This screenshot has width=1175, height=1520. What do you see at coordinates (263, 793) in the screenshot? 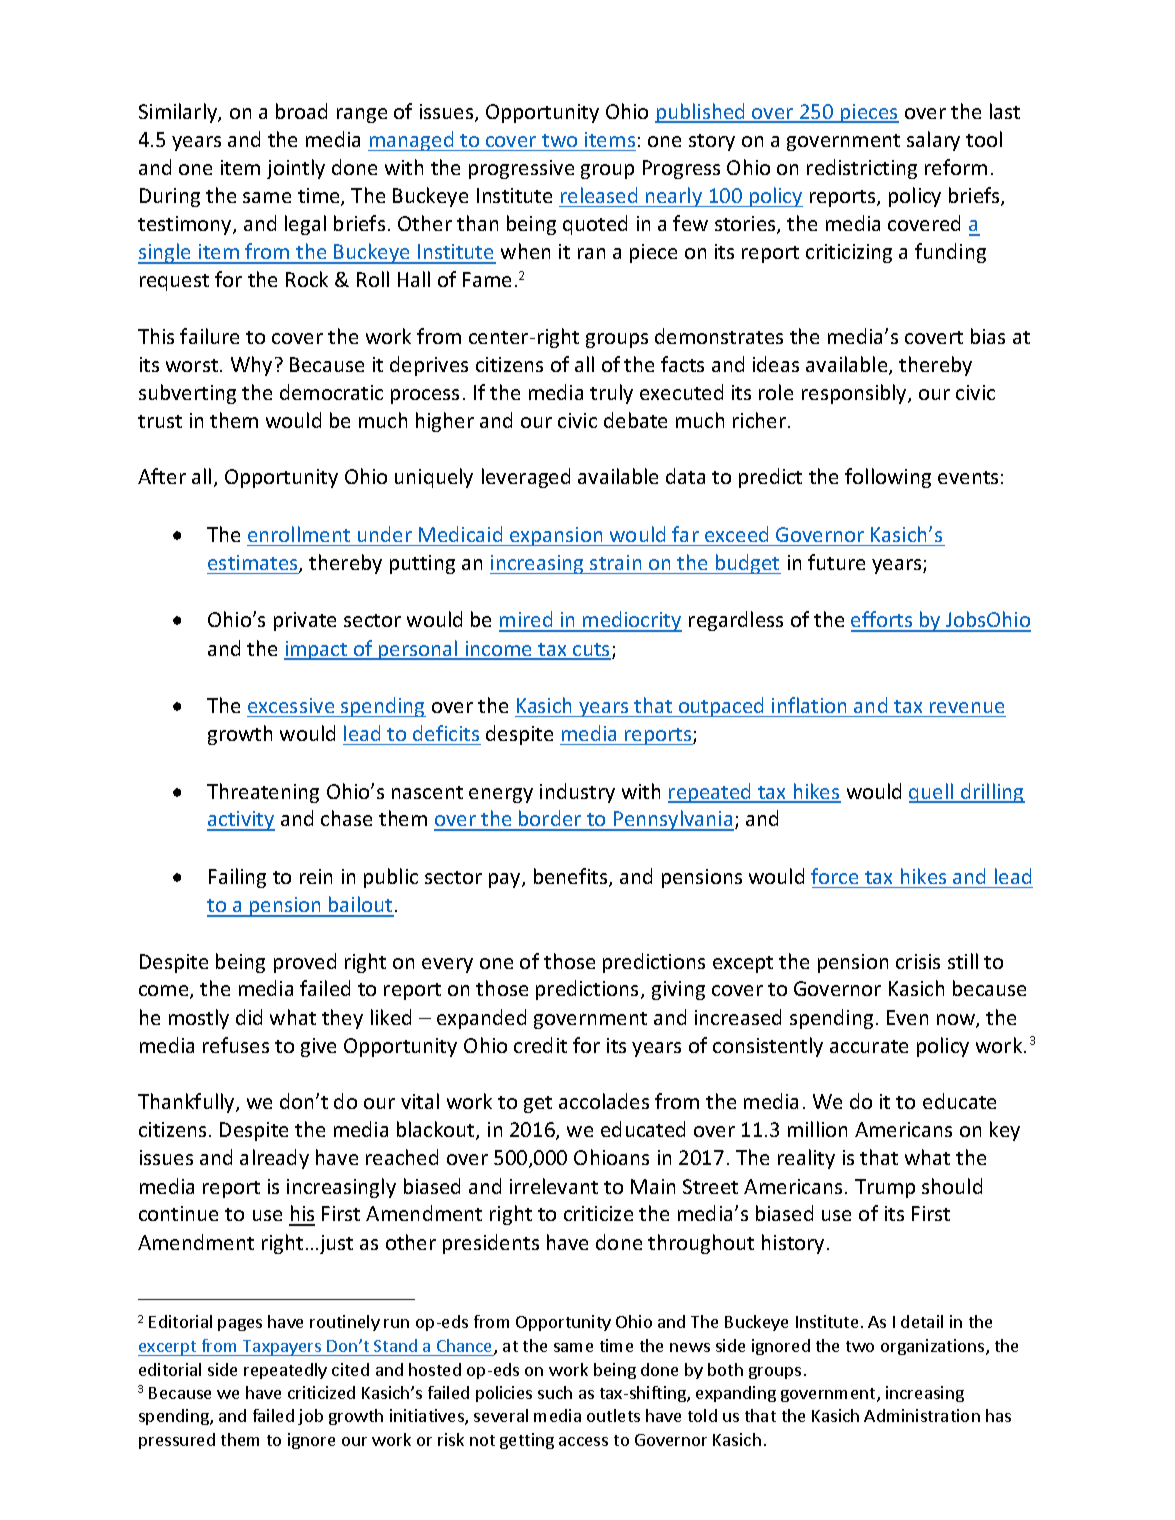
I see `Threatening` at bounding box center [263, 793].
